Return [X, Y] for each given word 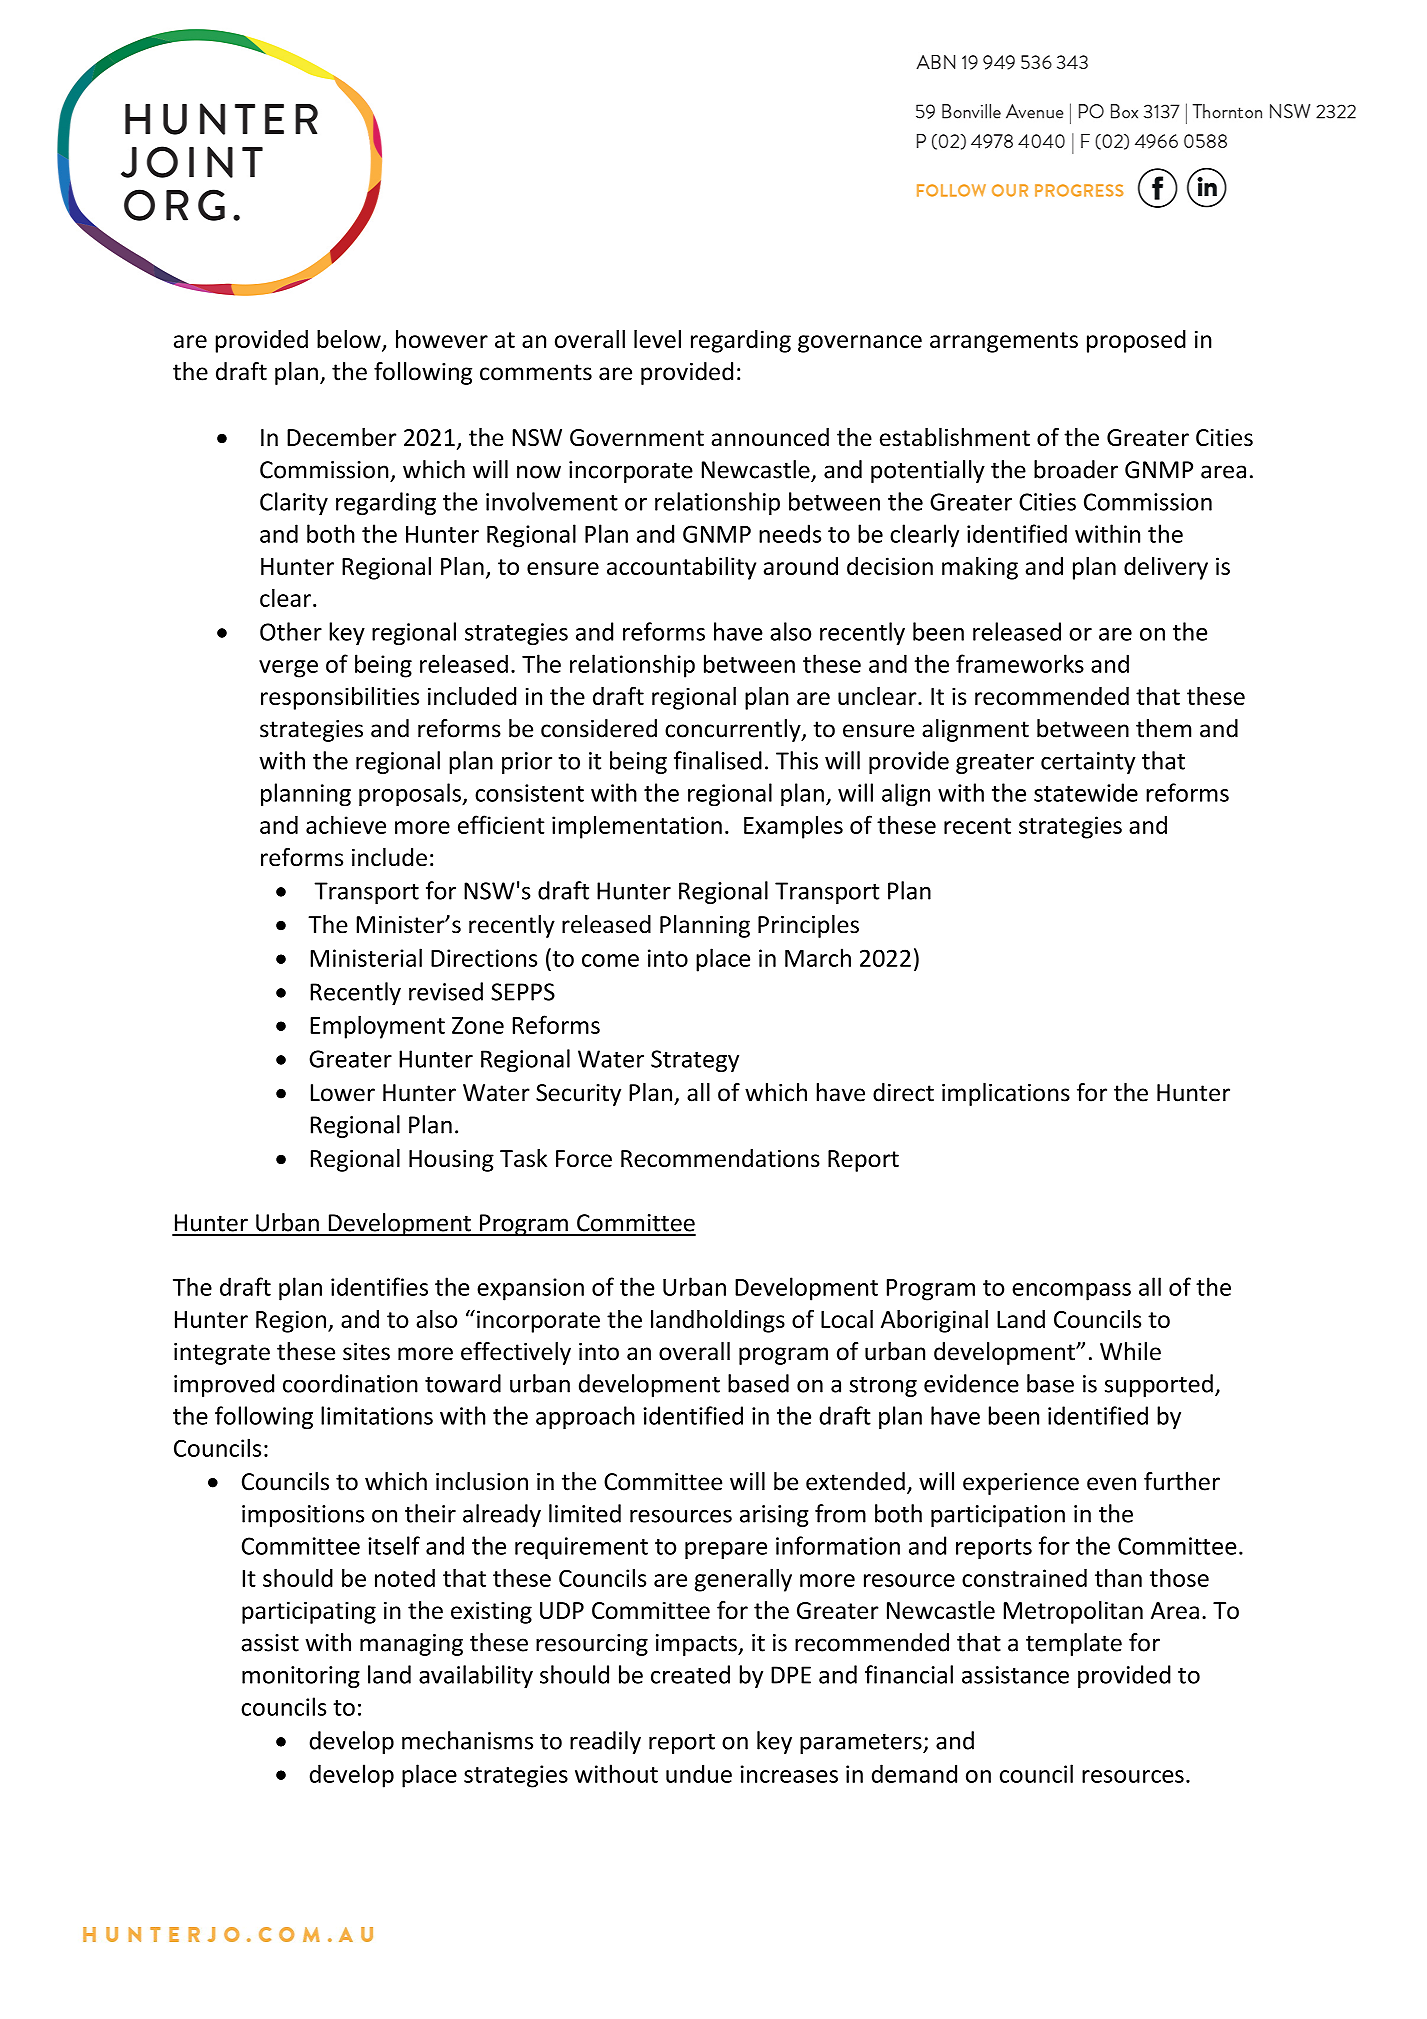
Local [847, 1319]
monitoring [301, 1677]
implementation [637, 827]
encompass [1071, 1292]
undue [699, 1773]
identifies [379, 1286]
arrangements [1004, 342]
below [350, 340]
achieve [346, 824]
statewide [1086, 792]
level [657, 339]
